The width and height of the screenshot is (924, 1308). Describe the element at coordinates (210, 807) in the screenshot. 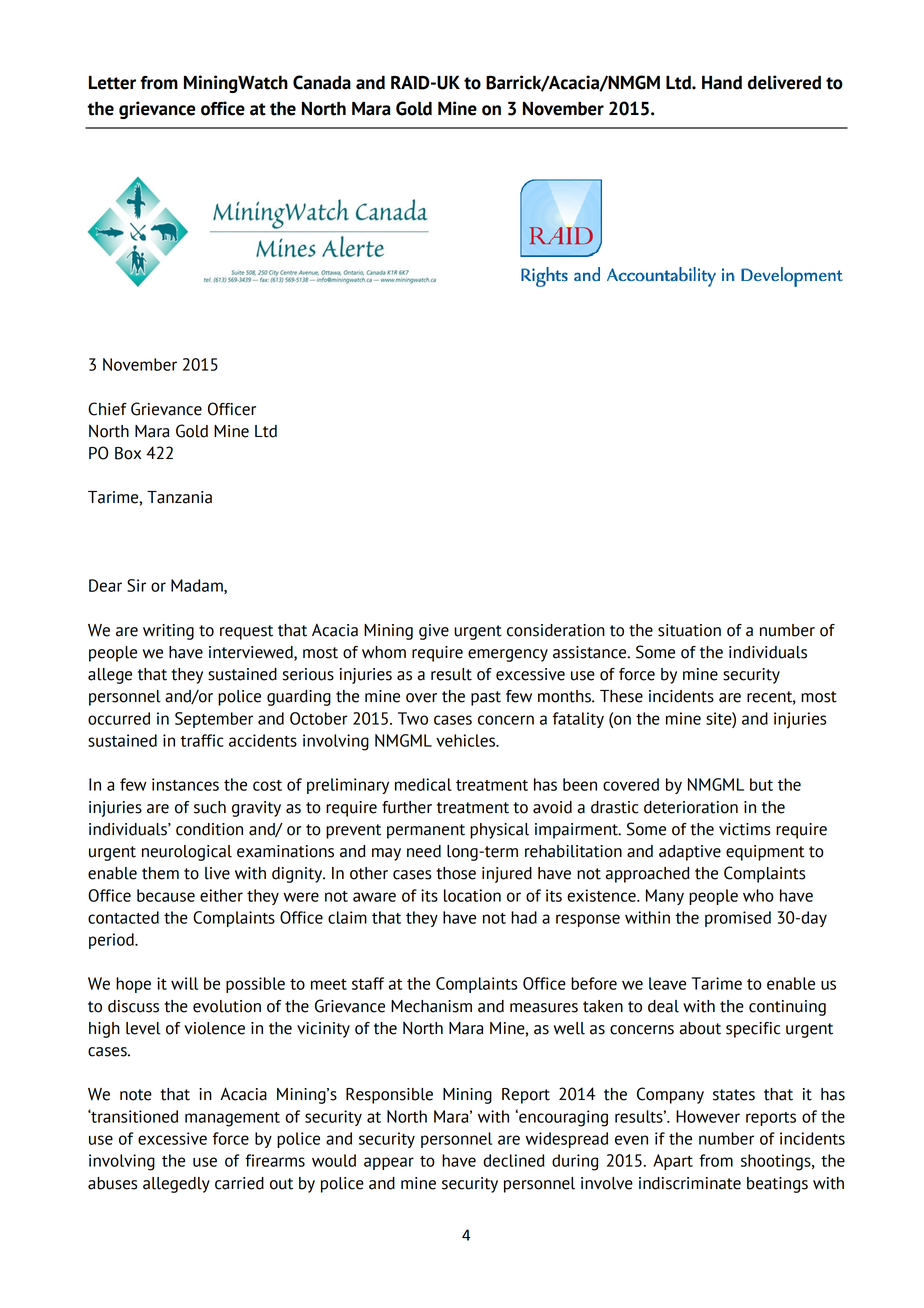

I see `such` at that location.
